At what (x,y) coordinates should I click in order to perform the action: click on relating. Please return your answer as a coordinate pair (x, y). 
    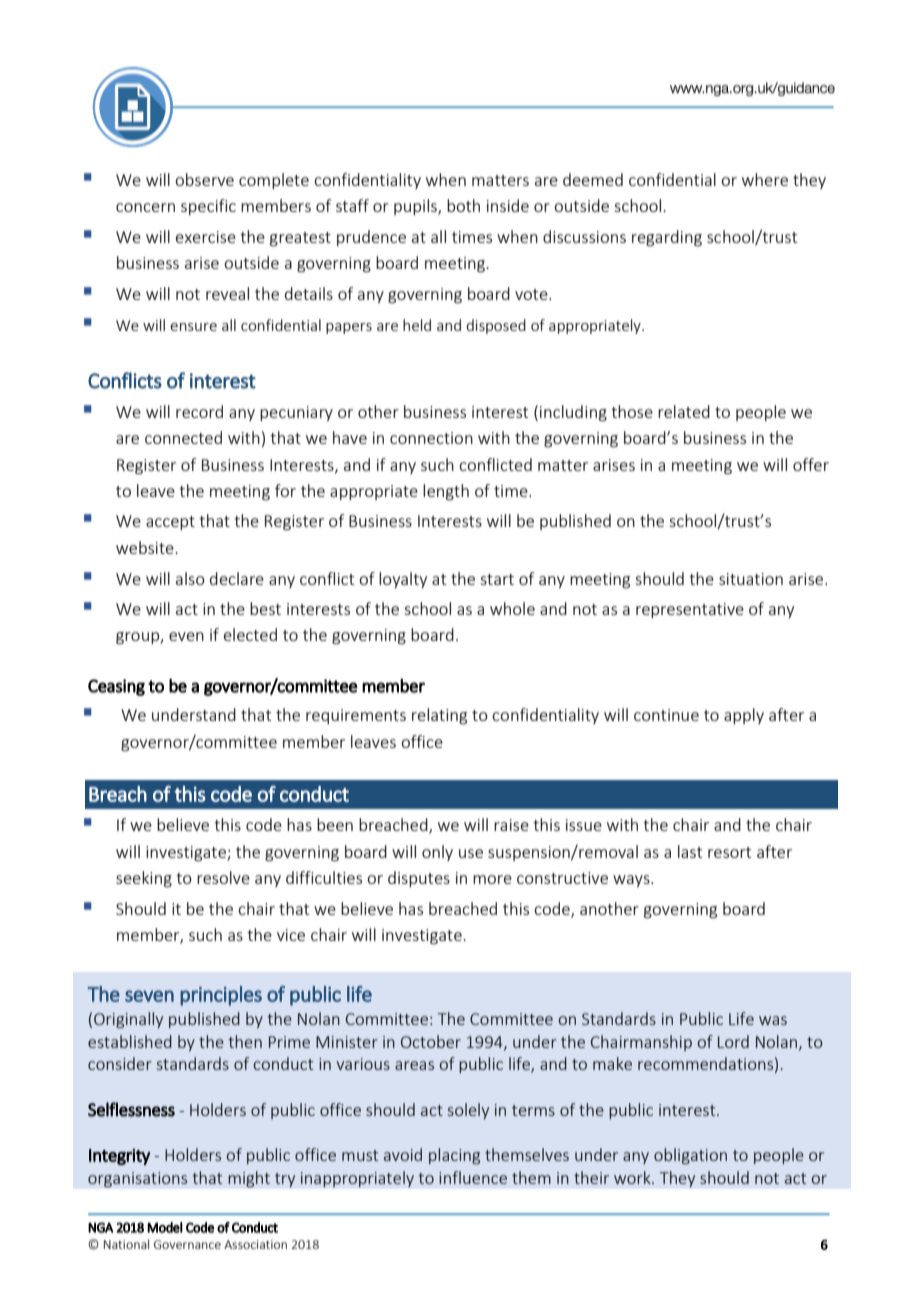
    Looking at the image, I should click on (439, 716).
